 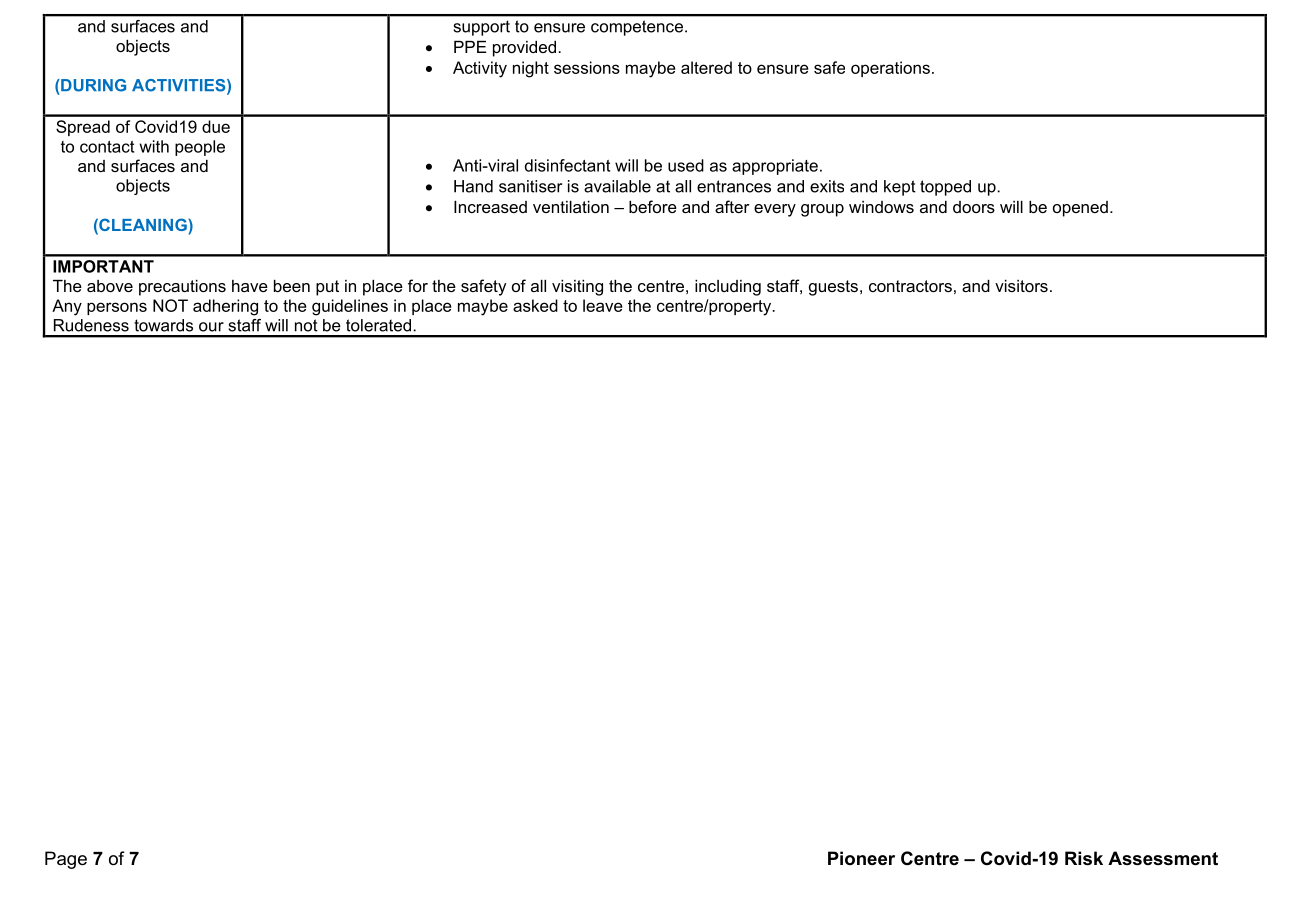 I want to click on sessions, so click(x=587, y=67).
